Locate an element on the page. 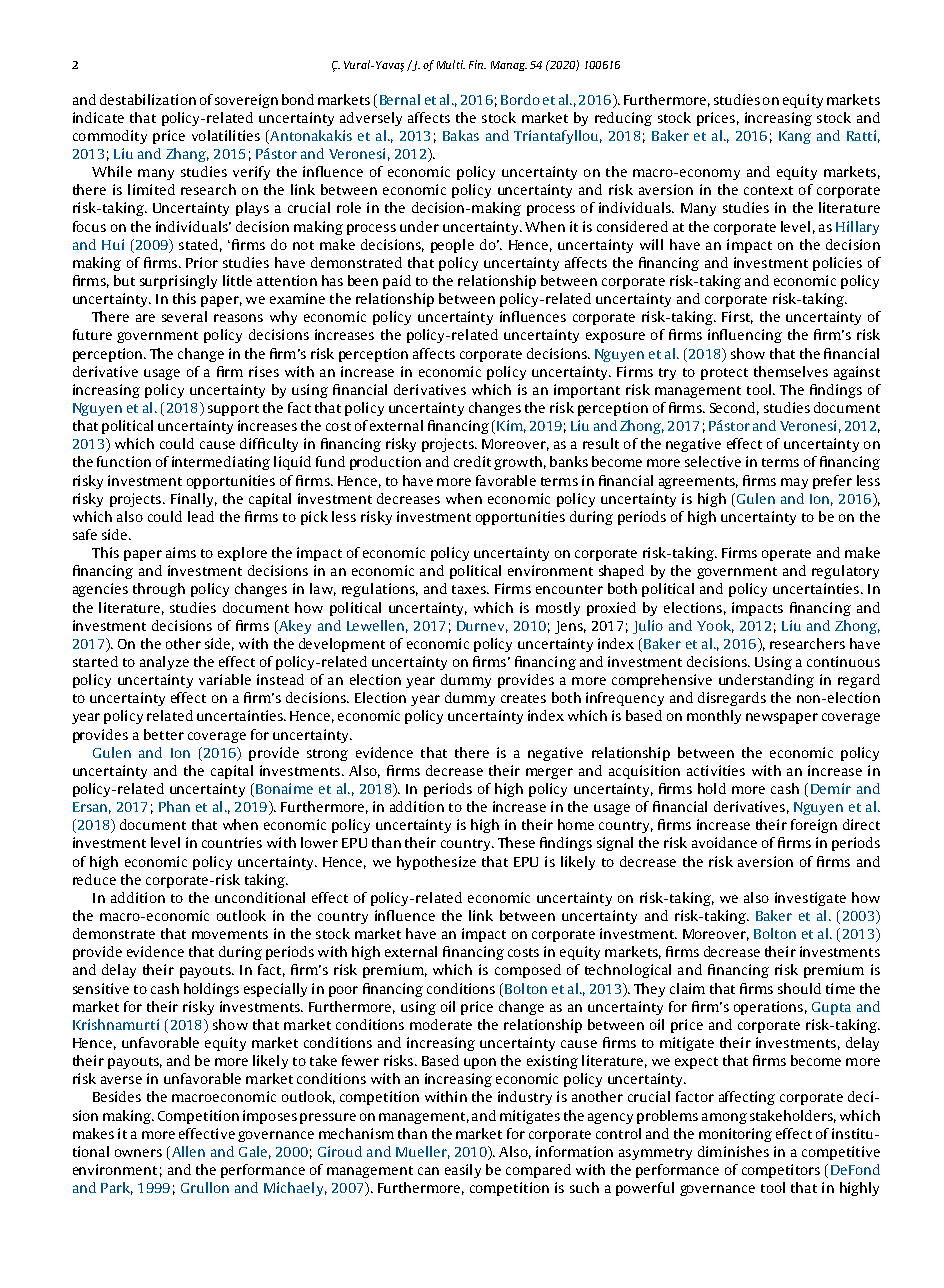 The height and width of the image is (1288, 944). credit is located at coordinates (472, 461).
